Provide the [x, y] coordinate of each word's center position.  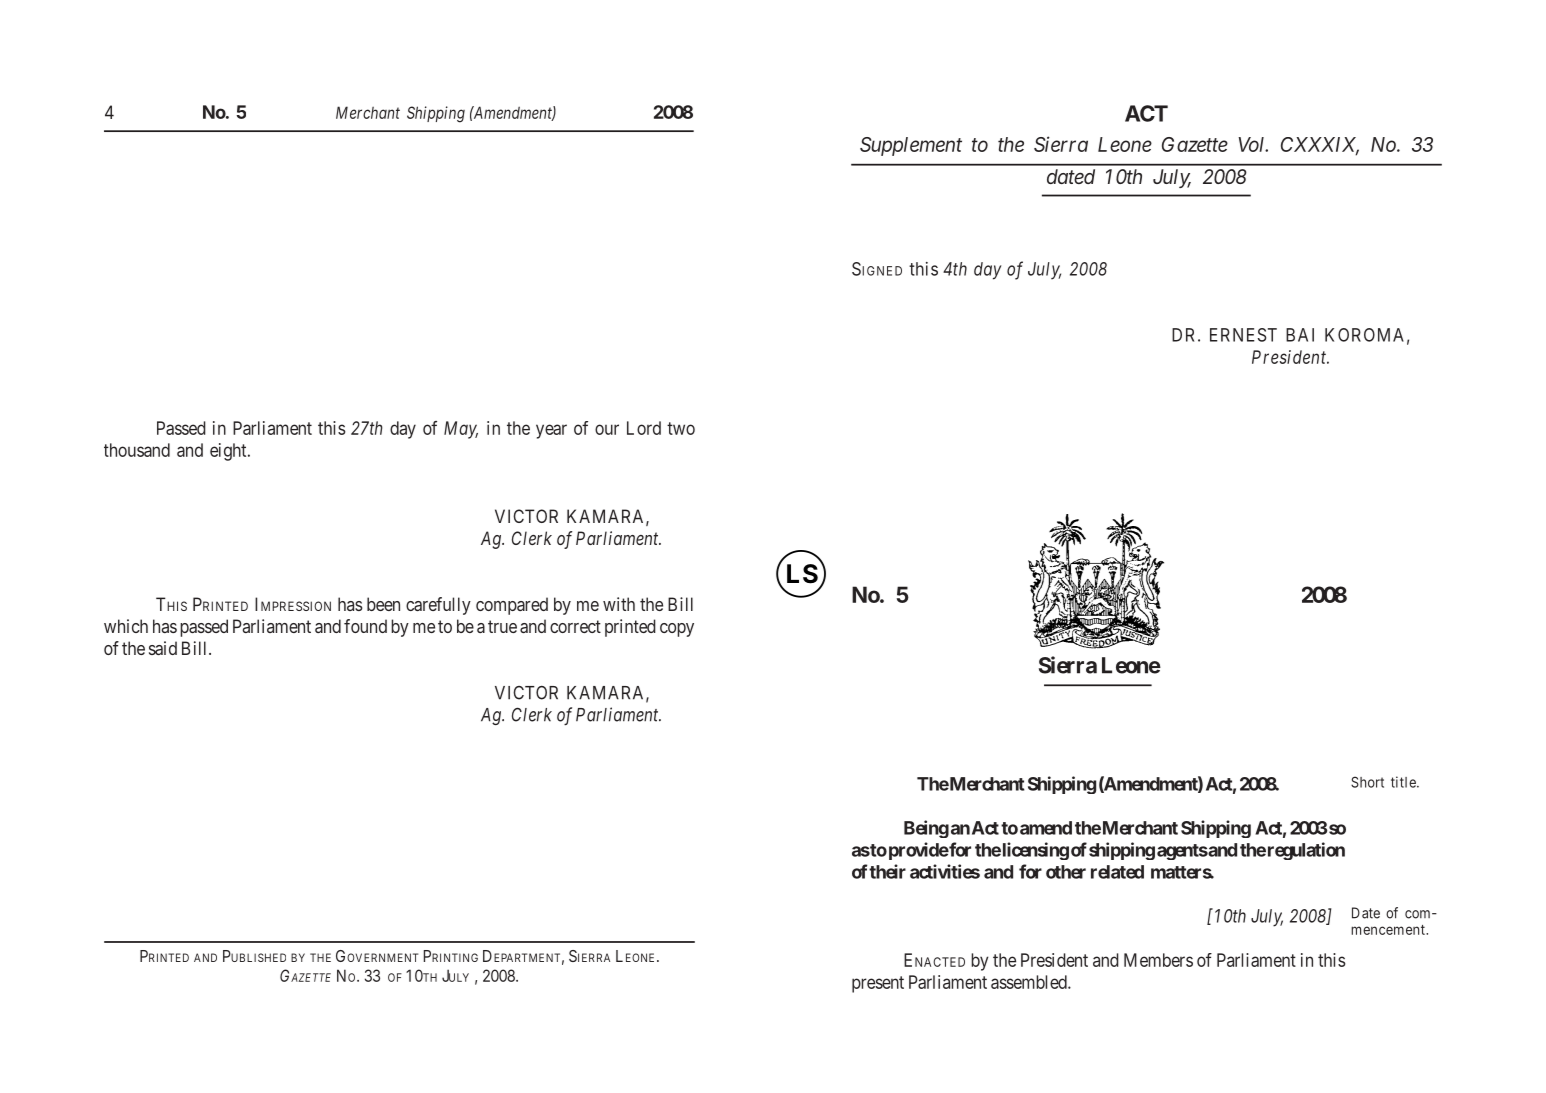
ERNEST [1243, 335]
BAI [1300, 335]
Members [1158, 960]
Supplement [911, 146]
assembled [1030, 982]
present [878, 984]
